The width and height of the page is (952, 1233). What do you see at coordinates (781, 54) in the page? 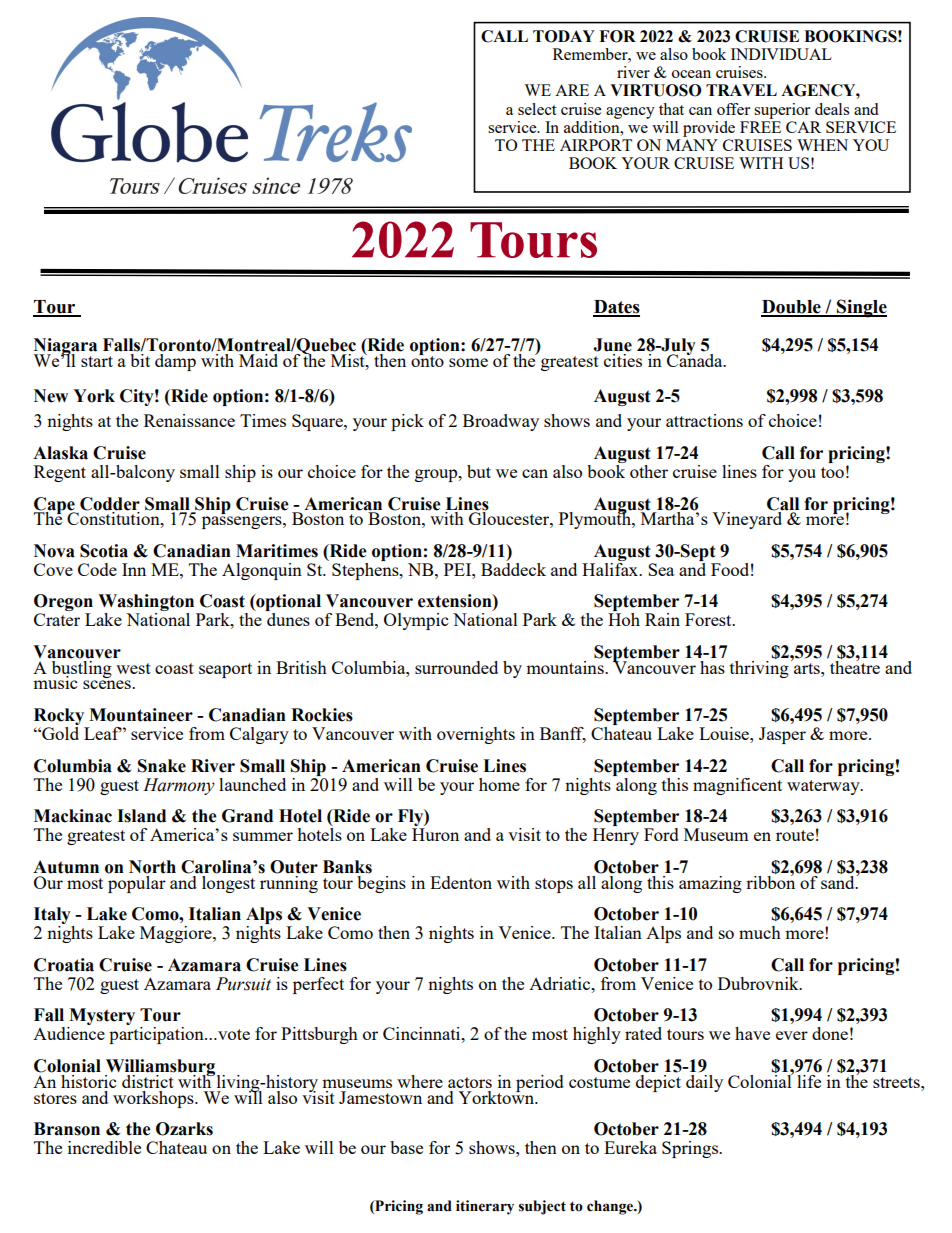
I see `INDIVIDUAL` at bounding box center [781, 54].
